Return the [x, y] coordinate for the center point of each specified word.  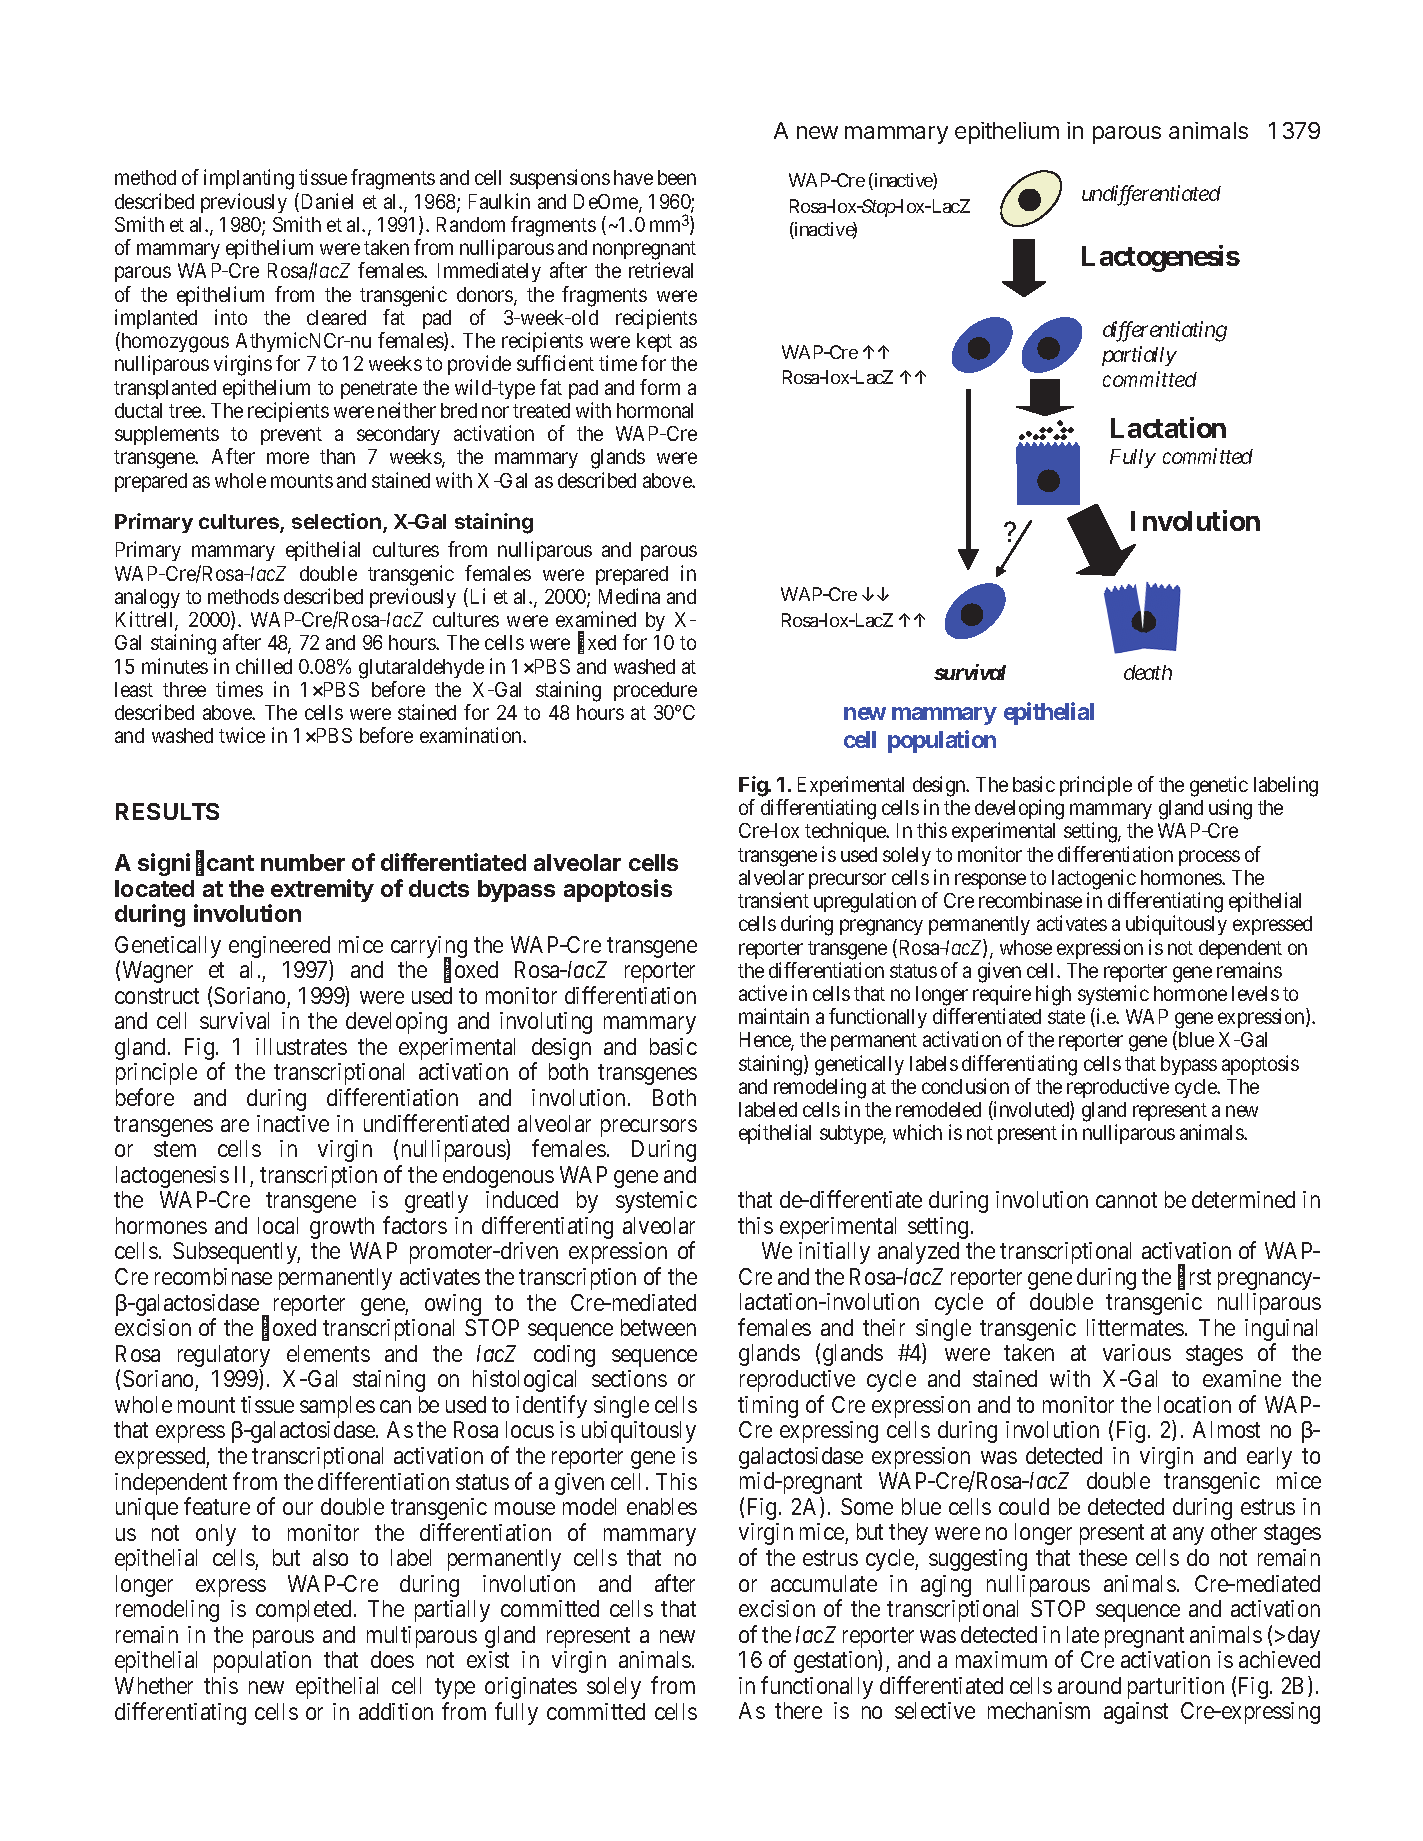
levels [1255, 993]
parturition [1176, 1688]
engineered [280, 948]
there [798, 1710]
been [677, 177]
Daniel [327, 201]
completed [303, 1611]
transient [773, 900]
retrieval [661, 270]
